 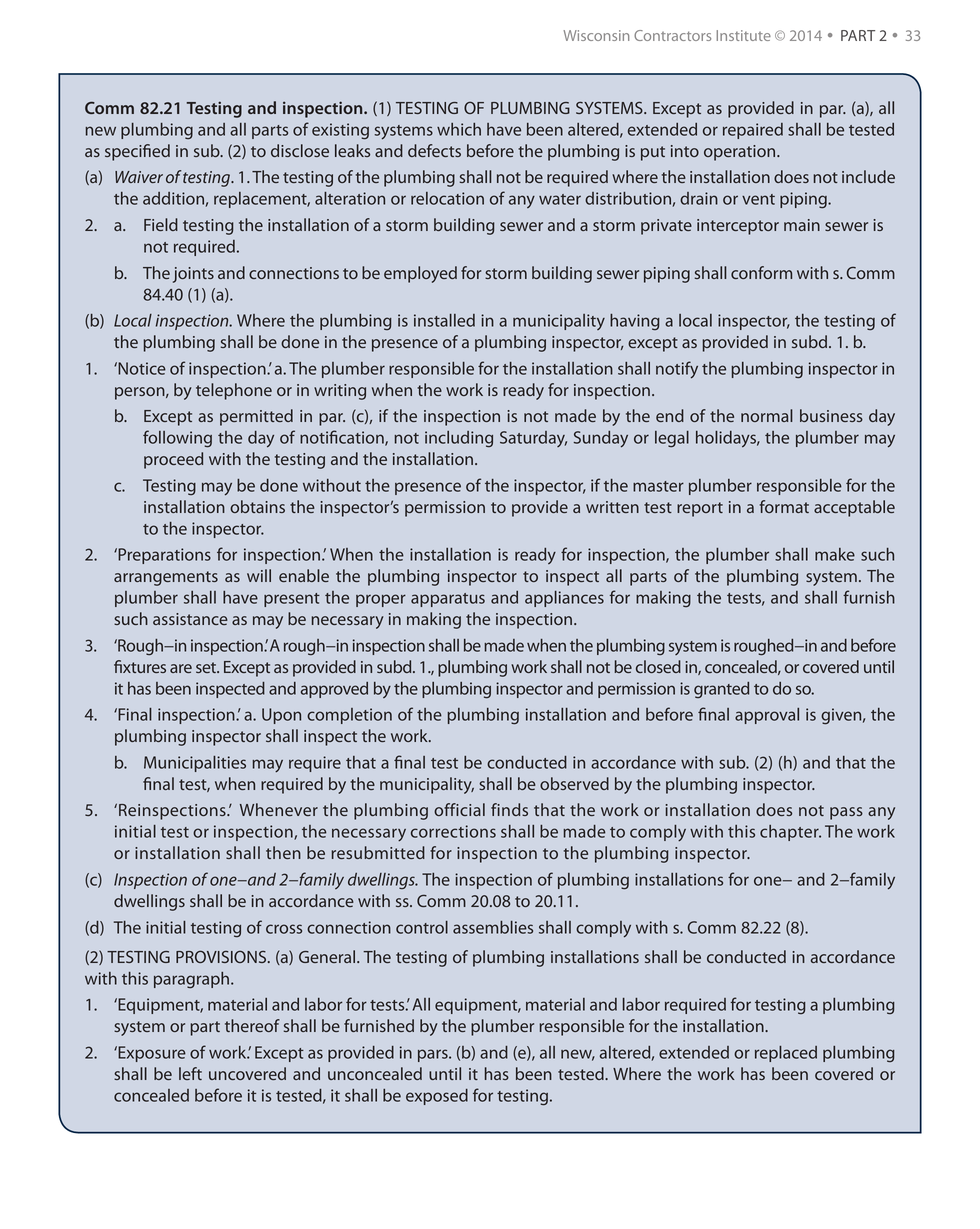 What do you see at coordinates (767, 415) in the screenshot?
I see `normal` at bounding box center [767, 415].
